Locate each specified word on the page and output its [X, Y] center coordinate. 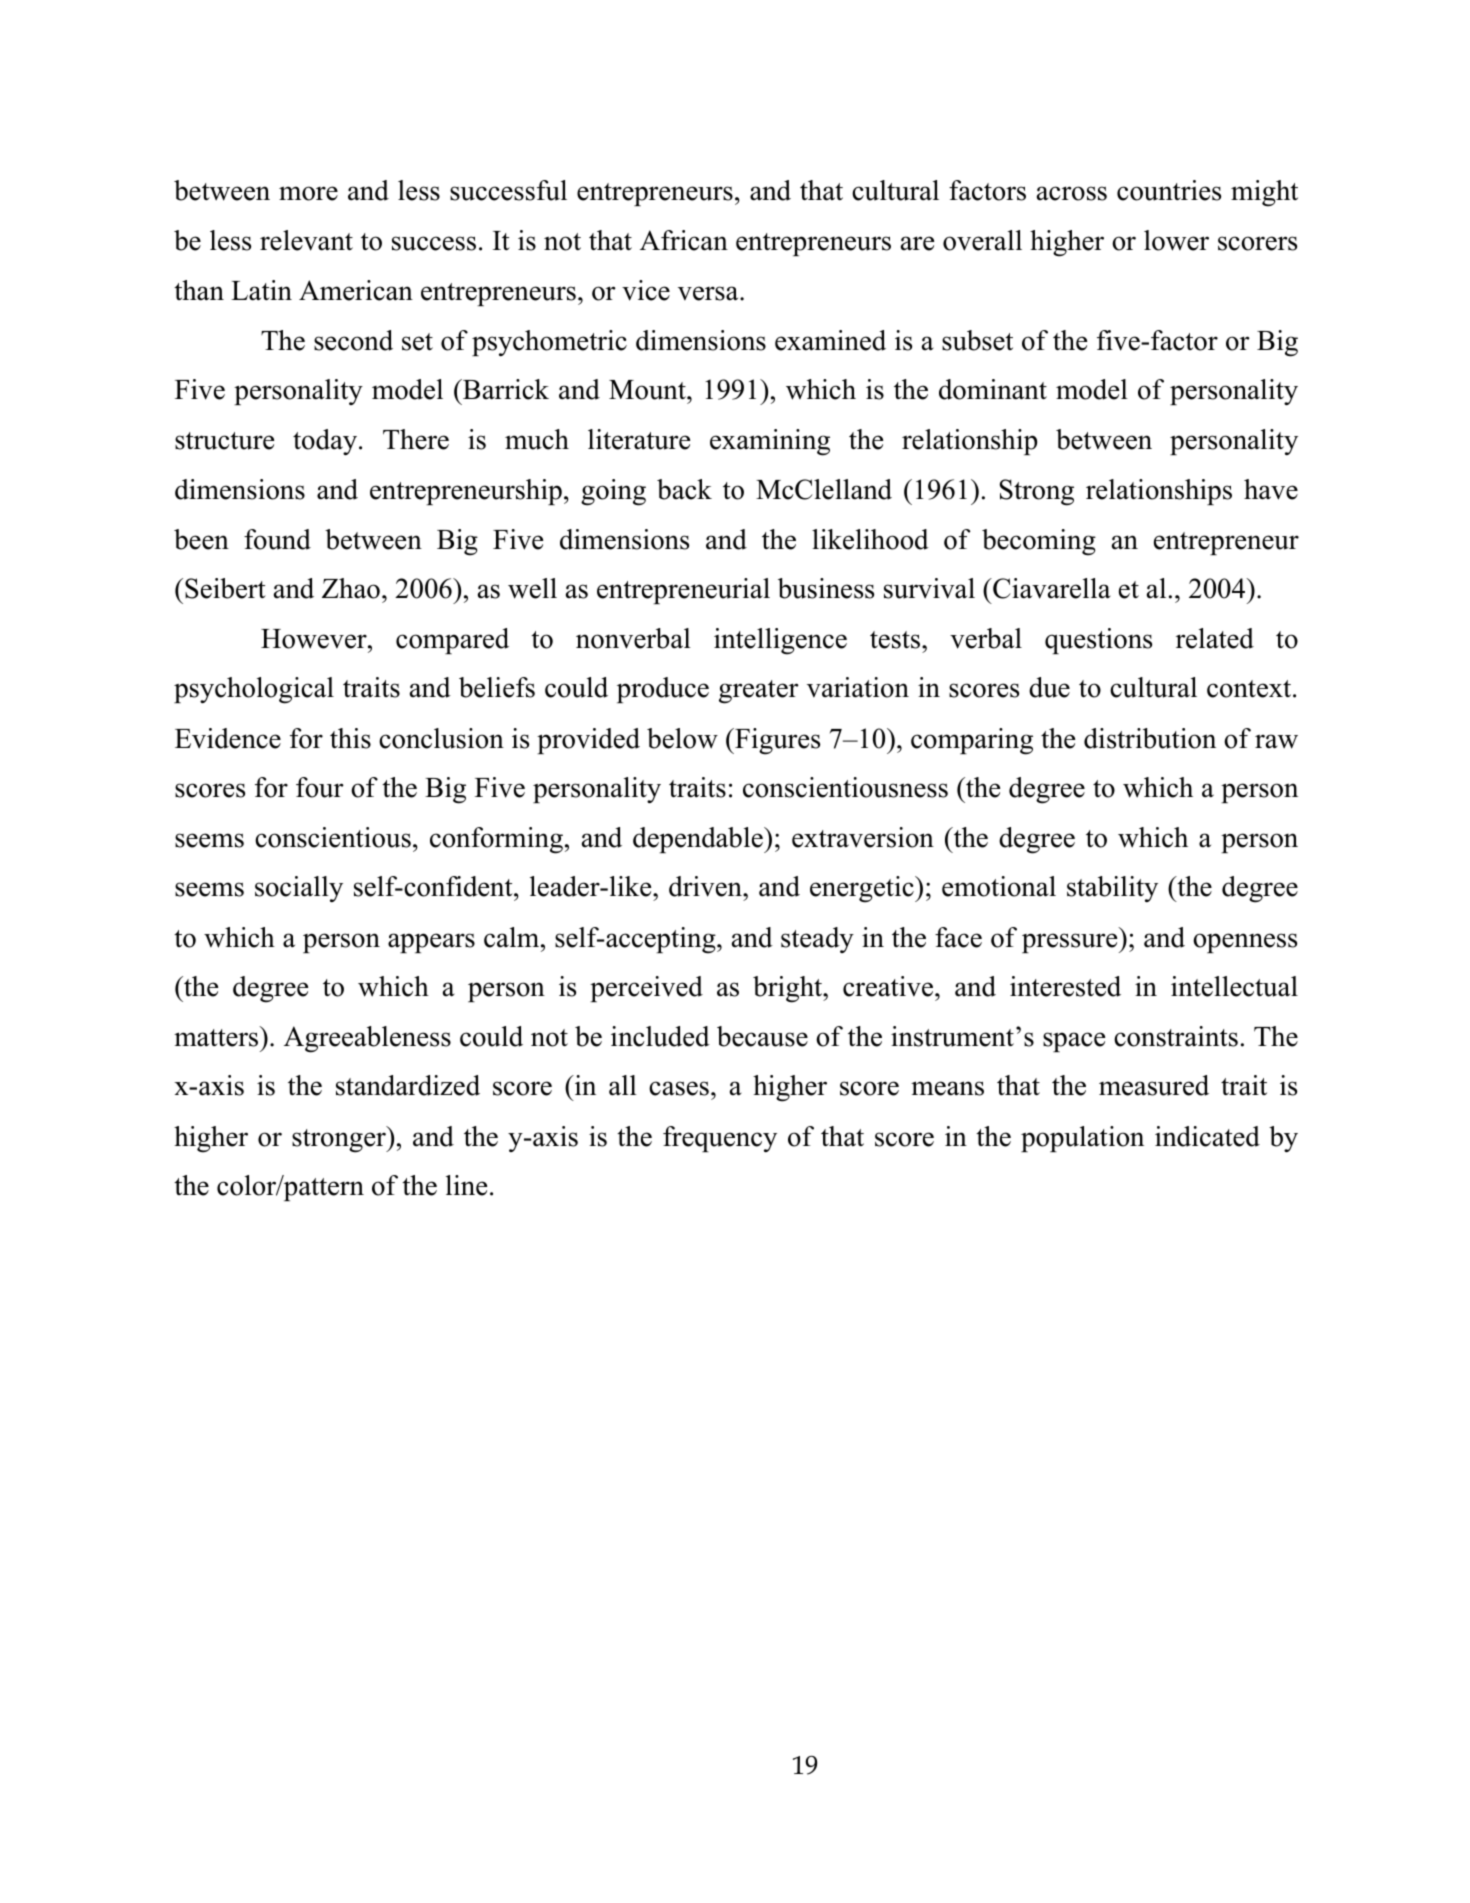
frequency [720, 1139]
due [1049, 687]
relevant [306, 240]
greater [759, 692]
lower [1176, 240]
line [466, 1185]
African [684, 240]
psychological [254, 690]
